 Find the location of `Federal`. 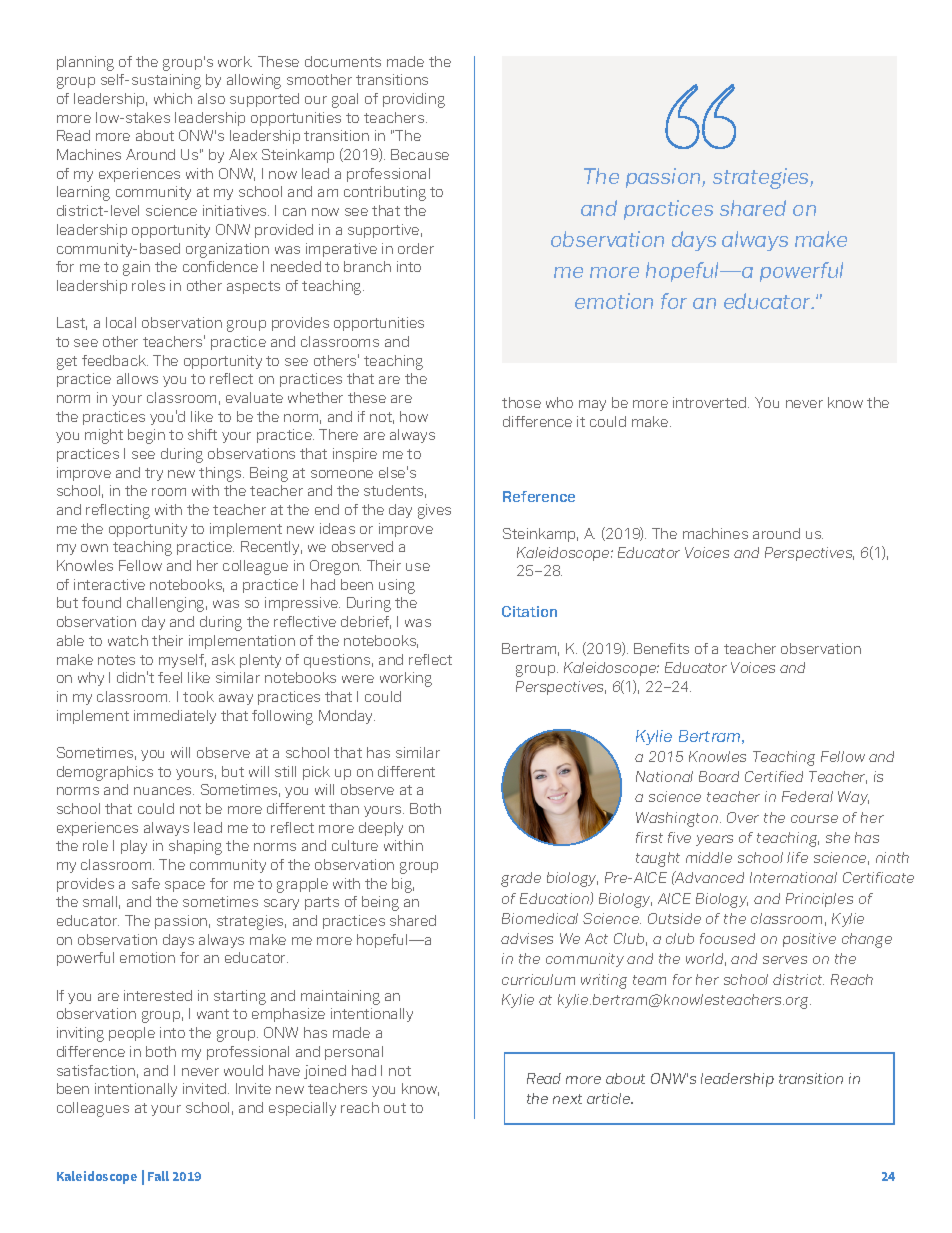

Federal is located at coordinates (807, 796).
